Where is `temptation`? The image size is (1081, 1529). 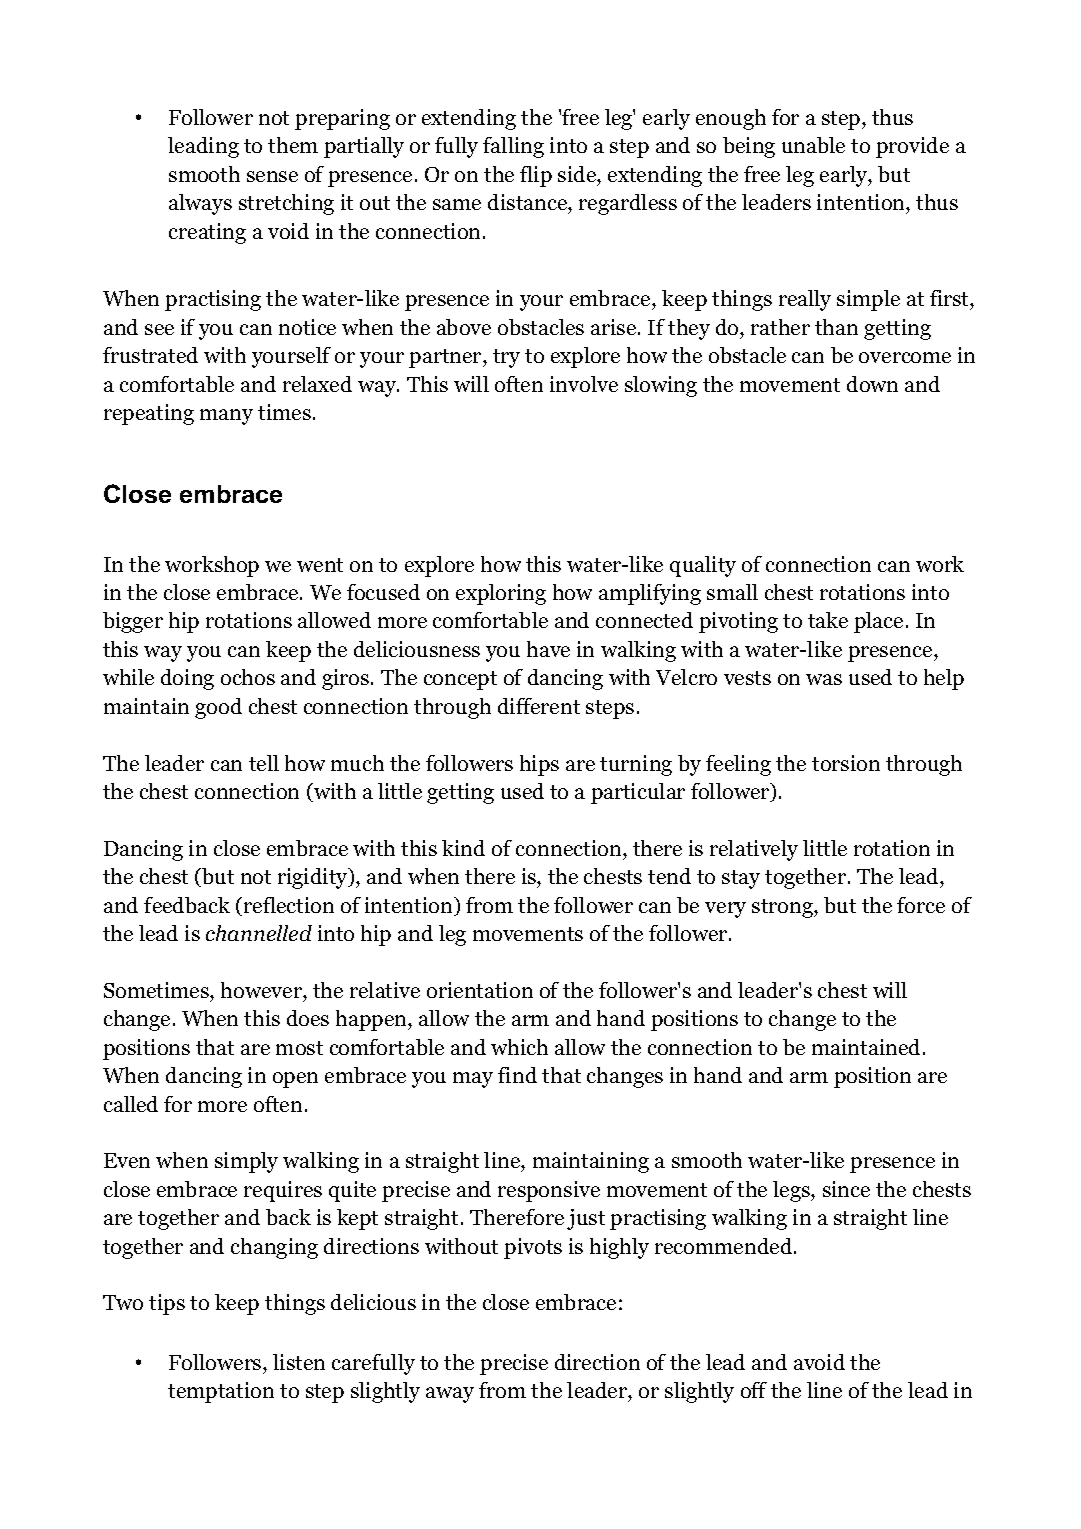
temptation is located at coordinates (221, 1392).
